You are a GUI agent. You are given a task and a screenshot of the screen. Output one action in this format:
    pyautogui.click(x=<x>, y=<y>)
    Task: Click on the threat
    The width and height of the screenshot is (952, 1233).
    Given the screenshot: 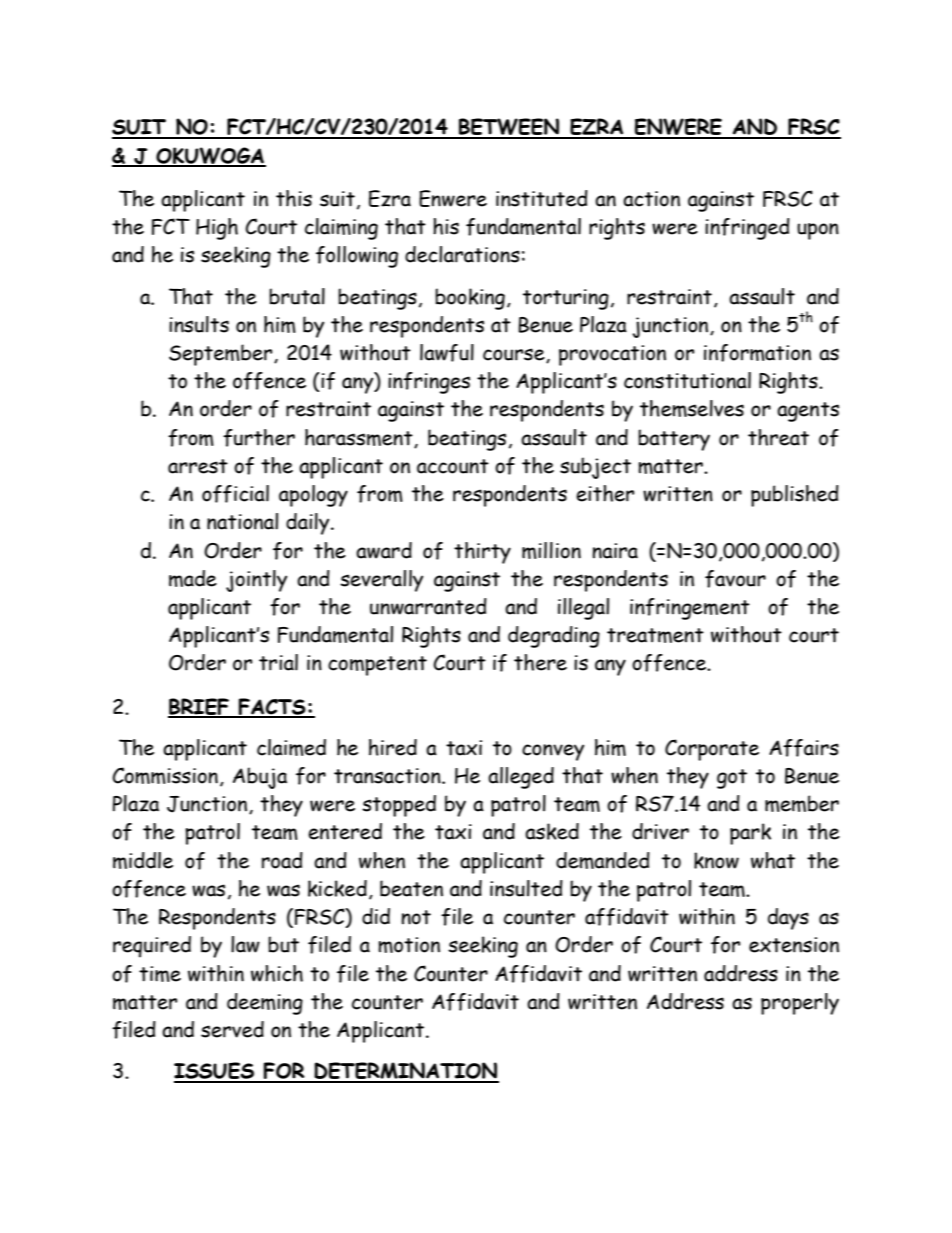 What is the action you would take?
    pyautogui.click(x=778, y=437)
